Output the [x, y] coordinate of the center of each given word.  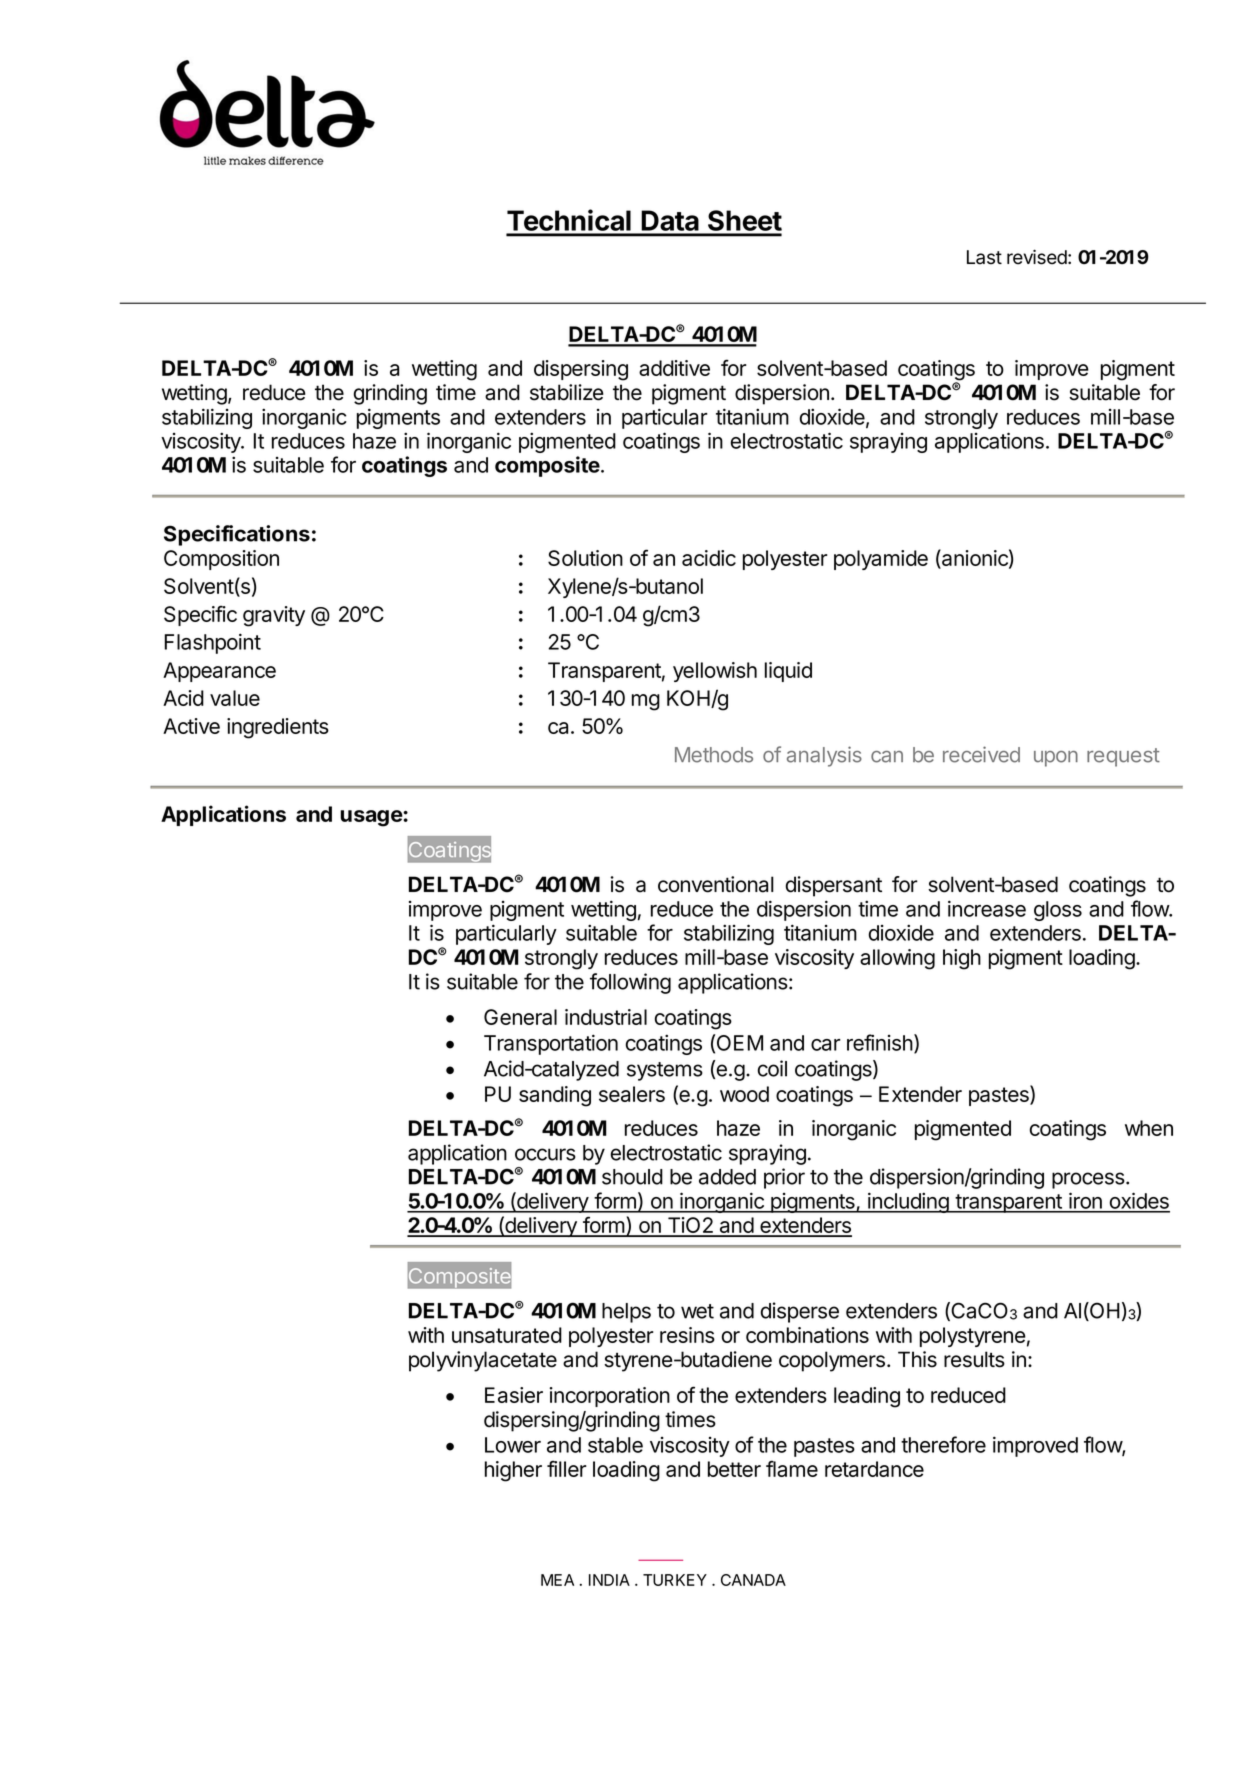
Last [984, 257]
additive [674, 368]
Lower [513, 1445]
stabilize [567, 392]
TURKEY [675, 1580]
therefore [943, 1444]
